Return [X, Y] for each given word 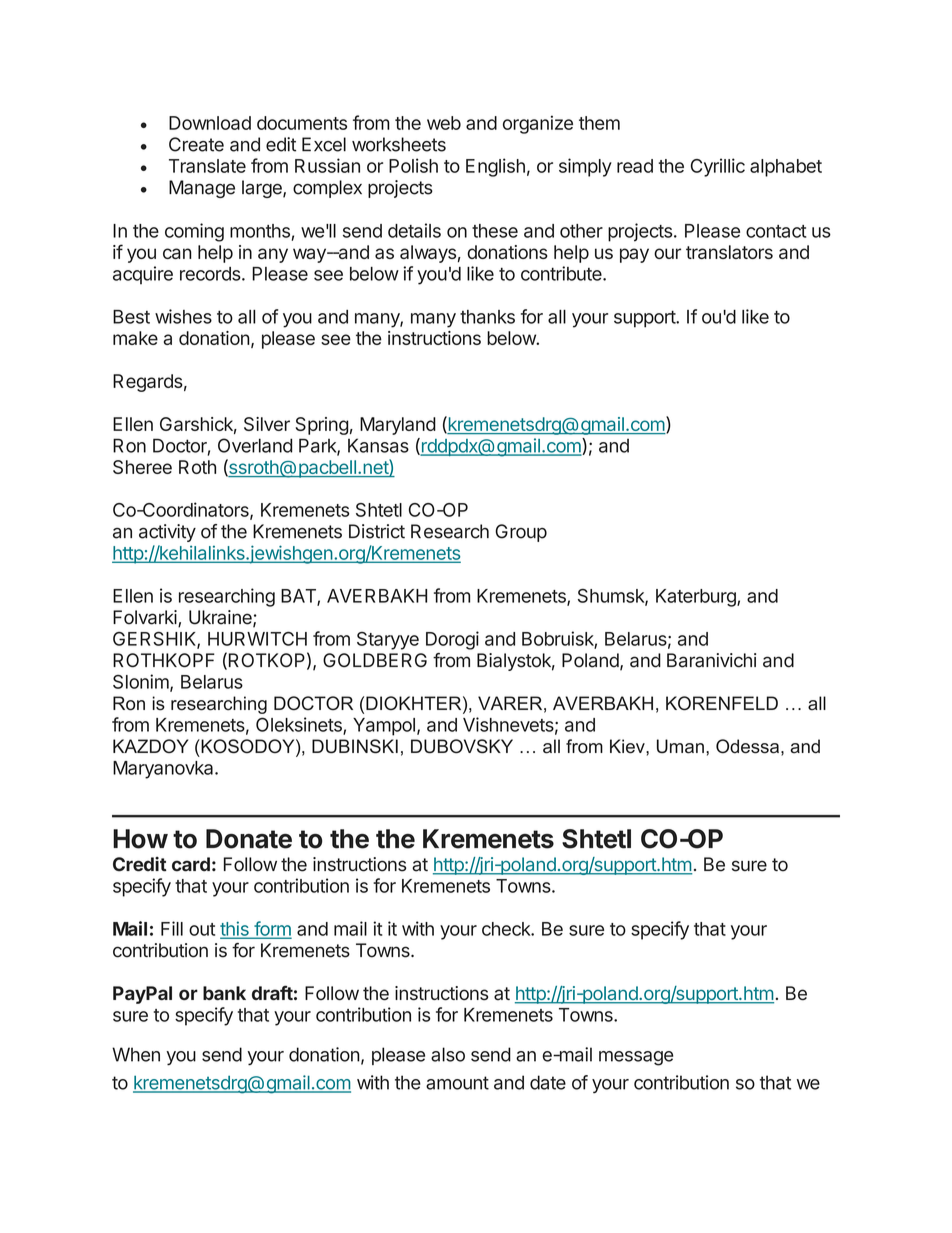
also [448, 1054]
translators [729, 252]
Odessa [747, 746]
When [136, 1054]
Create [196, 144]
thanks [487, 317]
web [444, 123]
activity [167, 533]
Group [521, 533]
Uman [680, 746]
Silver [267, 424]
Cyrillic [718, 167]
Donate [249, 839]
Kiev [628, 746]
